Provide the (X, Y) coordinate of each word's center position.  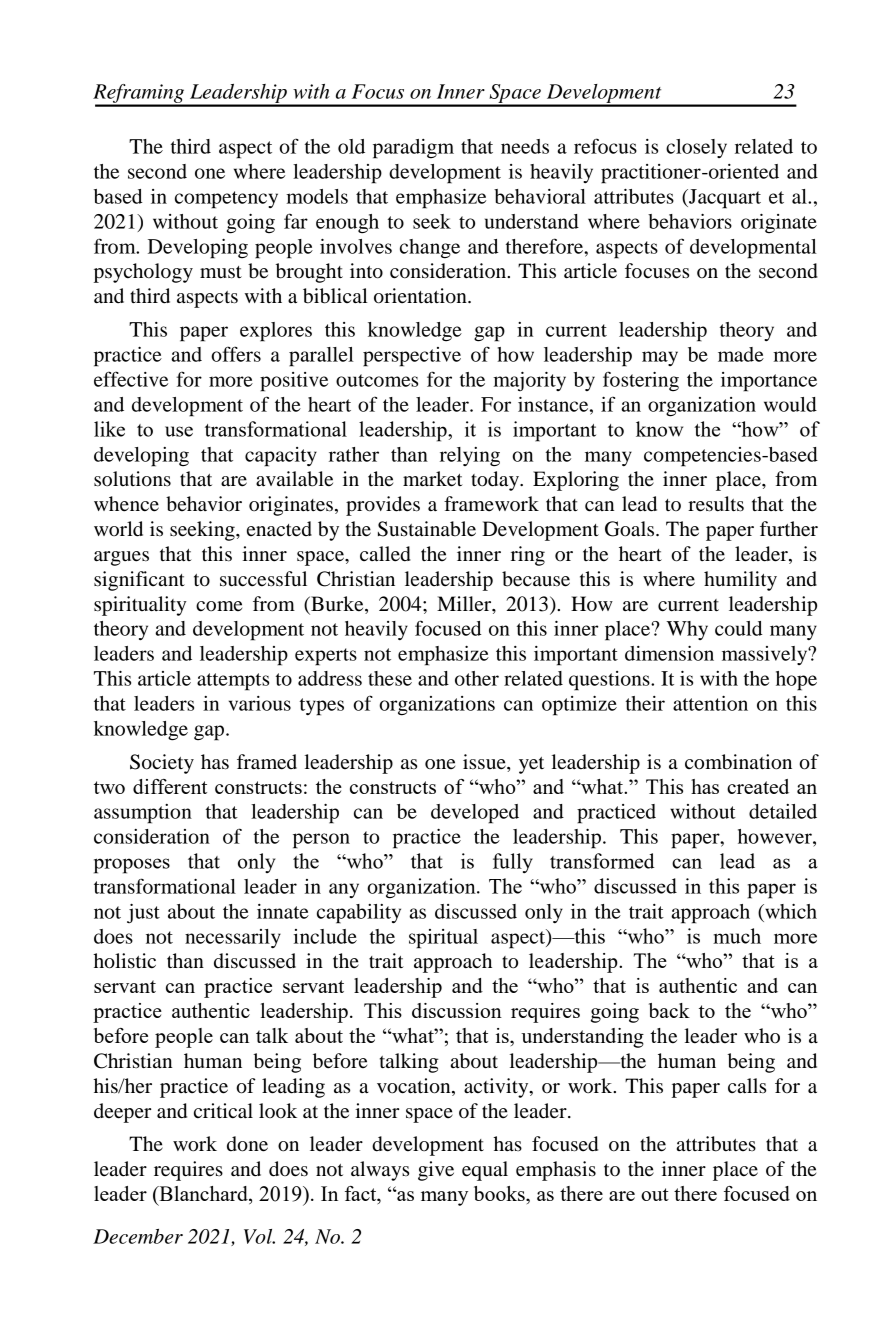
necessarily (233, 938)
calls (747, 1086)
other (477, 678)
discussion (457, 1010)
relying (470, 457)
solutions (132, 479)
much (737, 936)
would (790, 404)
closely (696, 148)
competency (226, 200)
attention (710, 703)
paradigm (413, 149)
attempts (233, 682)
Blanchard (203, 1195)
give (436, 1171)
